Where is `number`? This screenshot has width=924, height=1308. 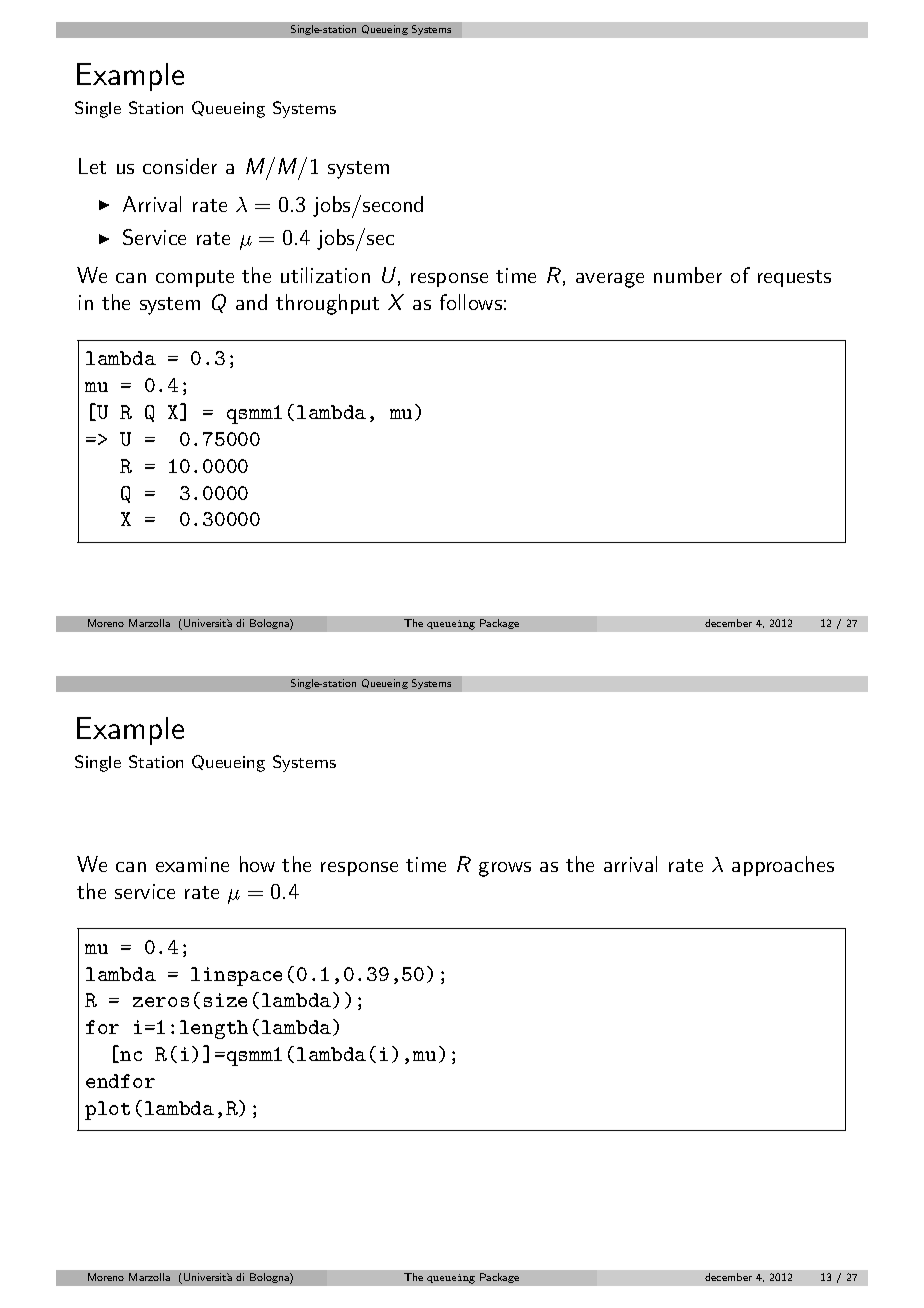
number is located at coordinates (688, 275).
